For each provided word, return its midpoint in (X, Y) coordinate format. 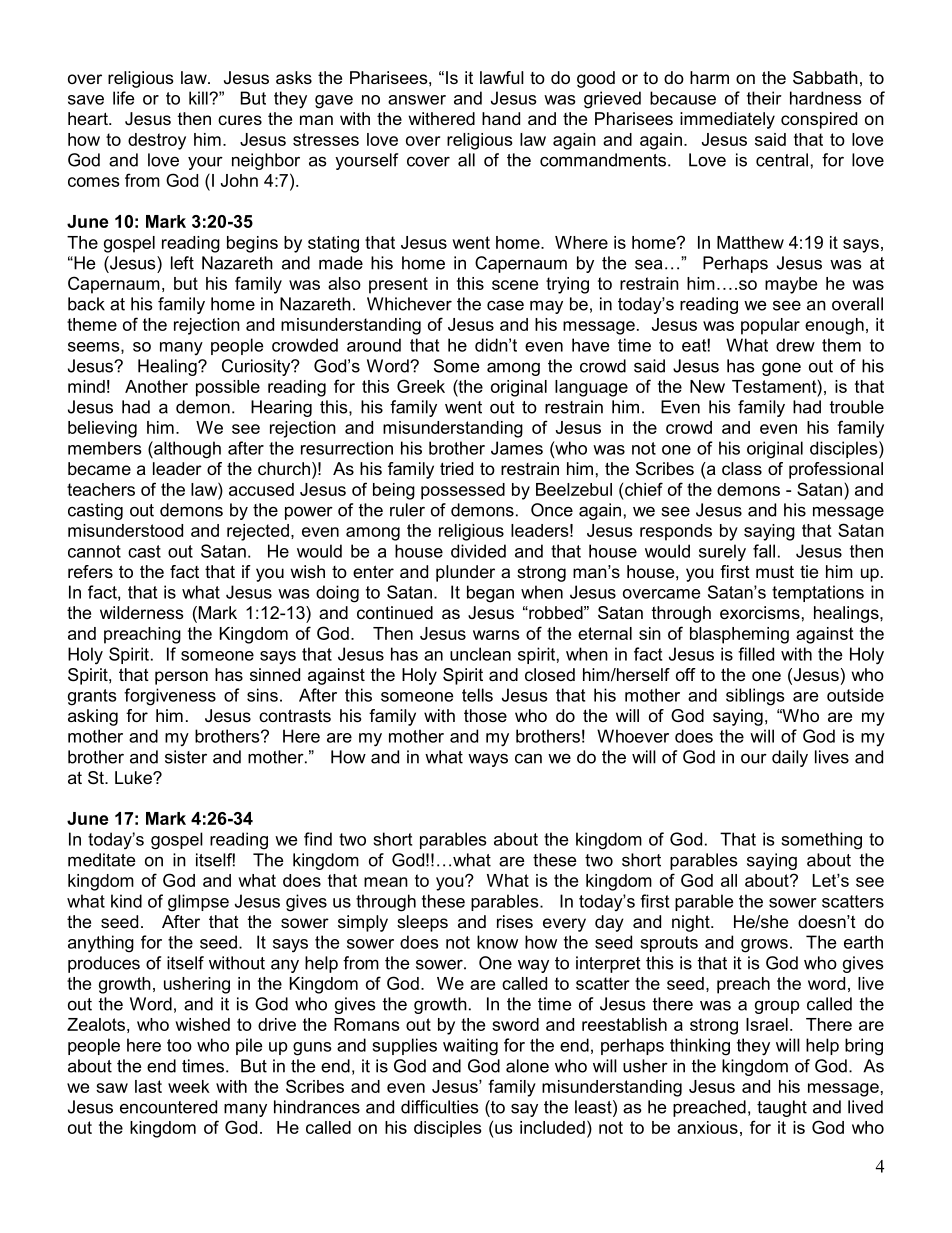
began (490, 594)
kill (199, 98)
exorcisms (760, 612)
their (764, 98)
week (189, 1086)
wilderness (142, 612)
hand (501, 118)
